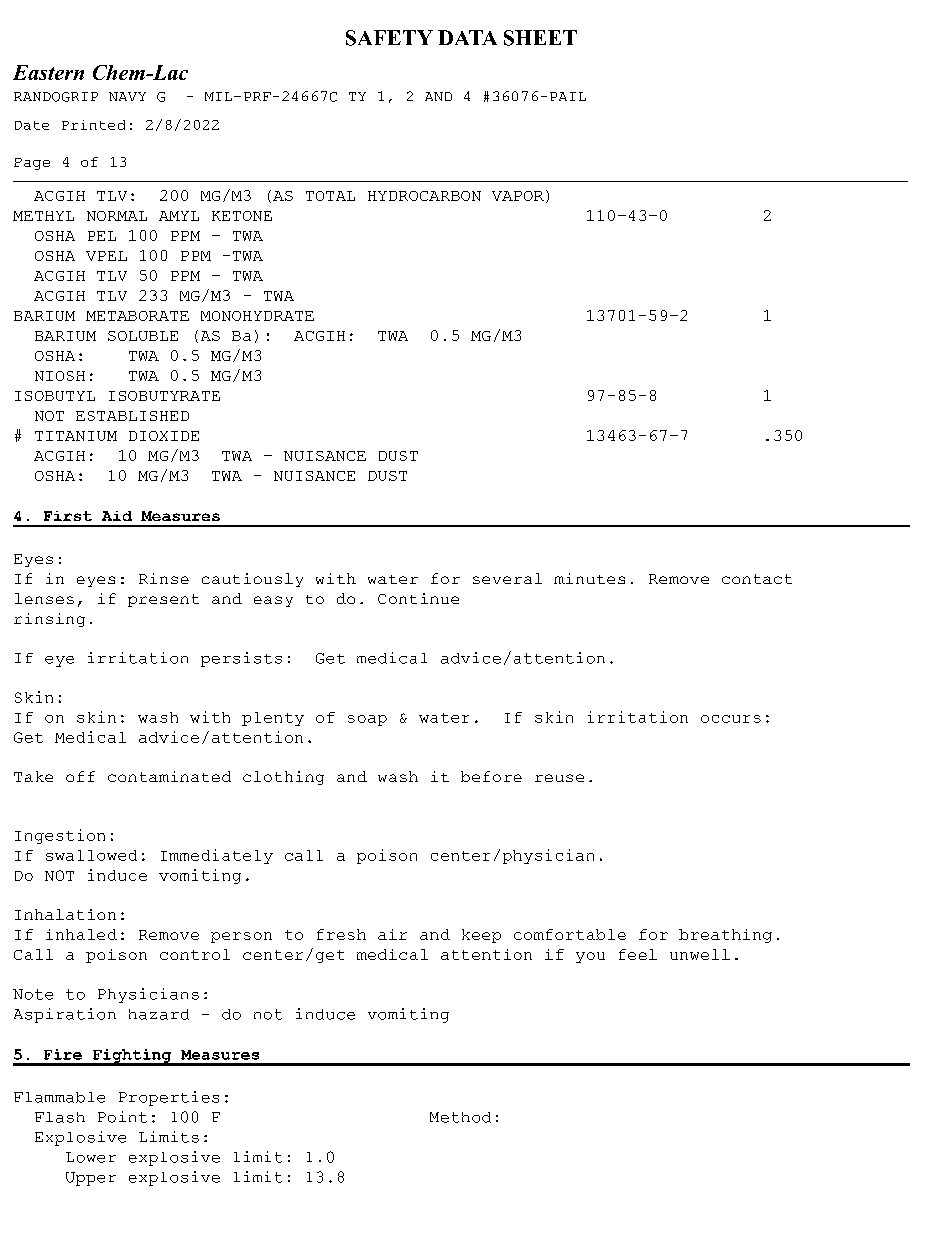 The width and height of the screenshot is (952, 1233). Describe the element at coordinates (700, 954) in the screenshot. I see `unwell` at that location.
